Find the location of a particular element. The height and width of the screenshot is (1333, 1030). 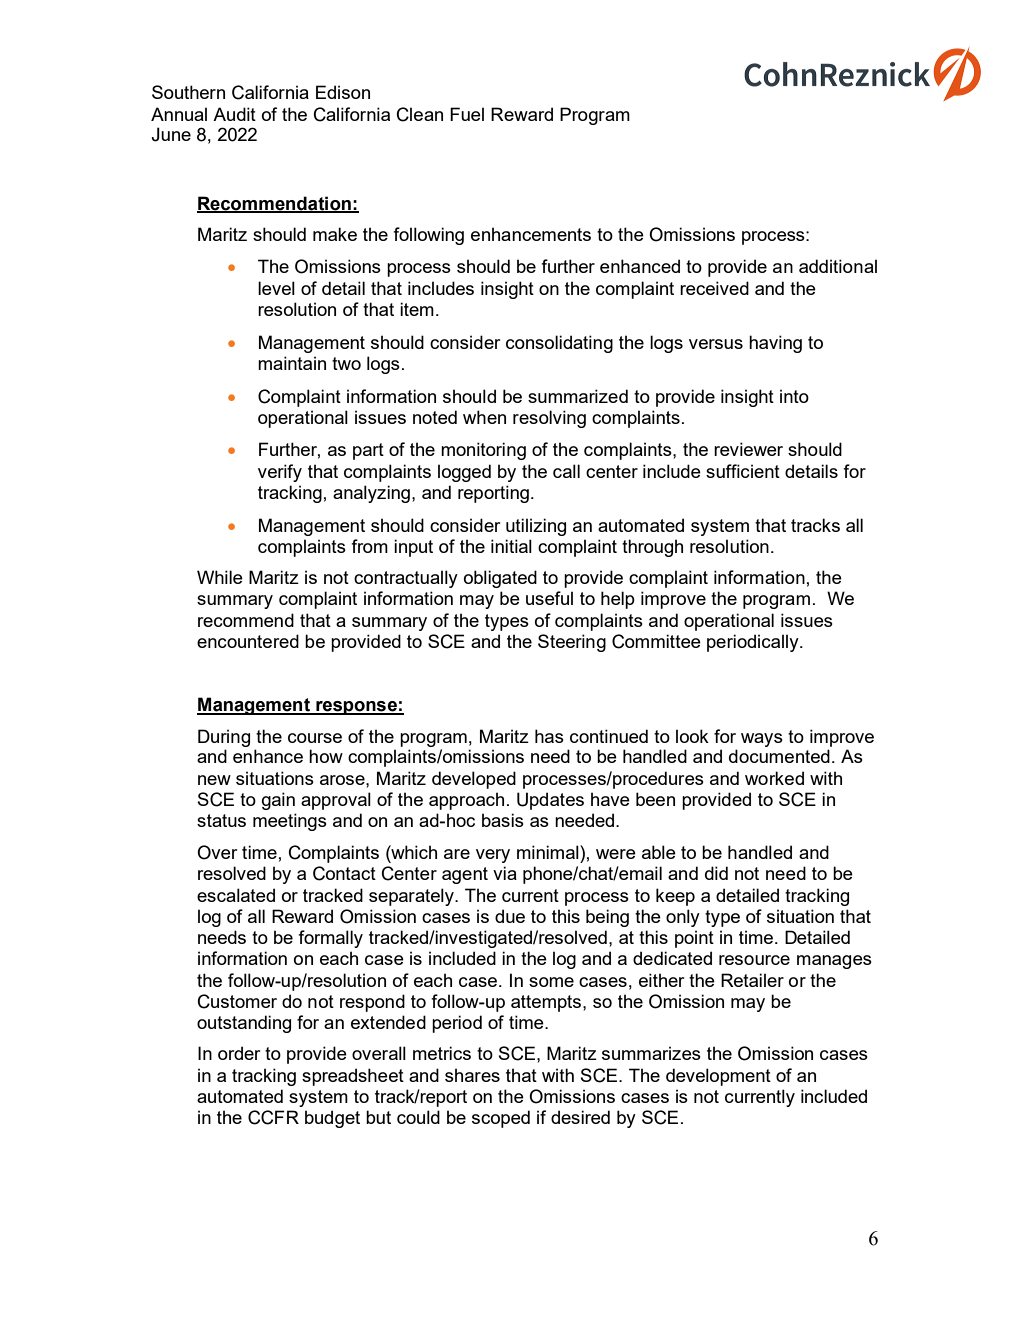

obligated is located at coordinates (500, 579).
